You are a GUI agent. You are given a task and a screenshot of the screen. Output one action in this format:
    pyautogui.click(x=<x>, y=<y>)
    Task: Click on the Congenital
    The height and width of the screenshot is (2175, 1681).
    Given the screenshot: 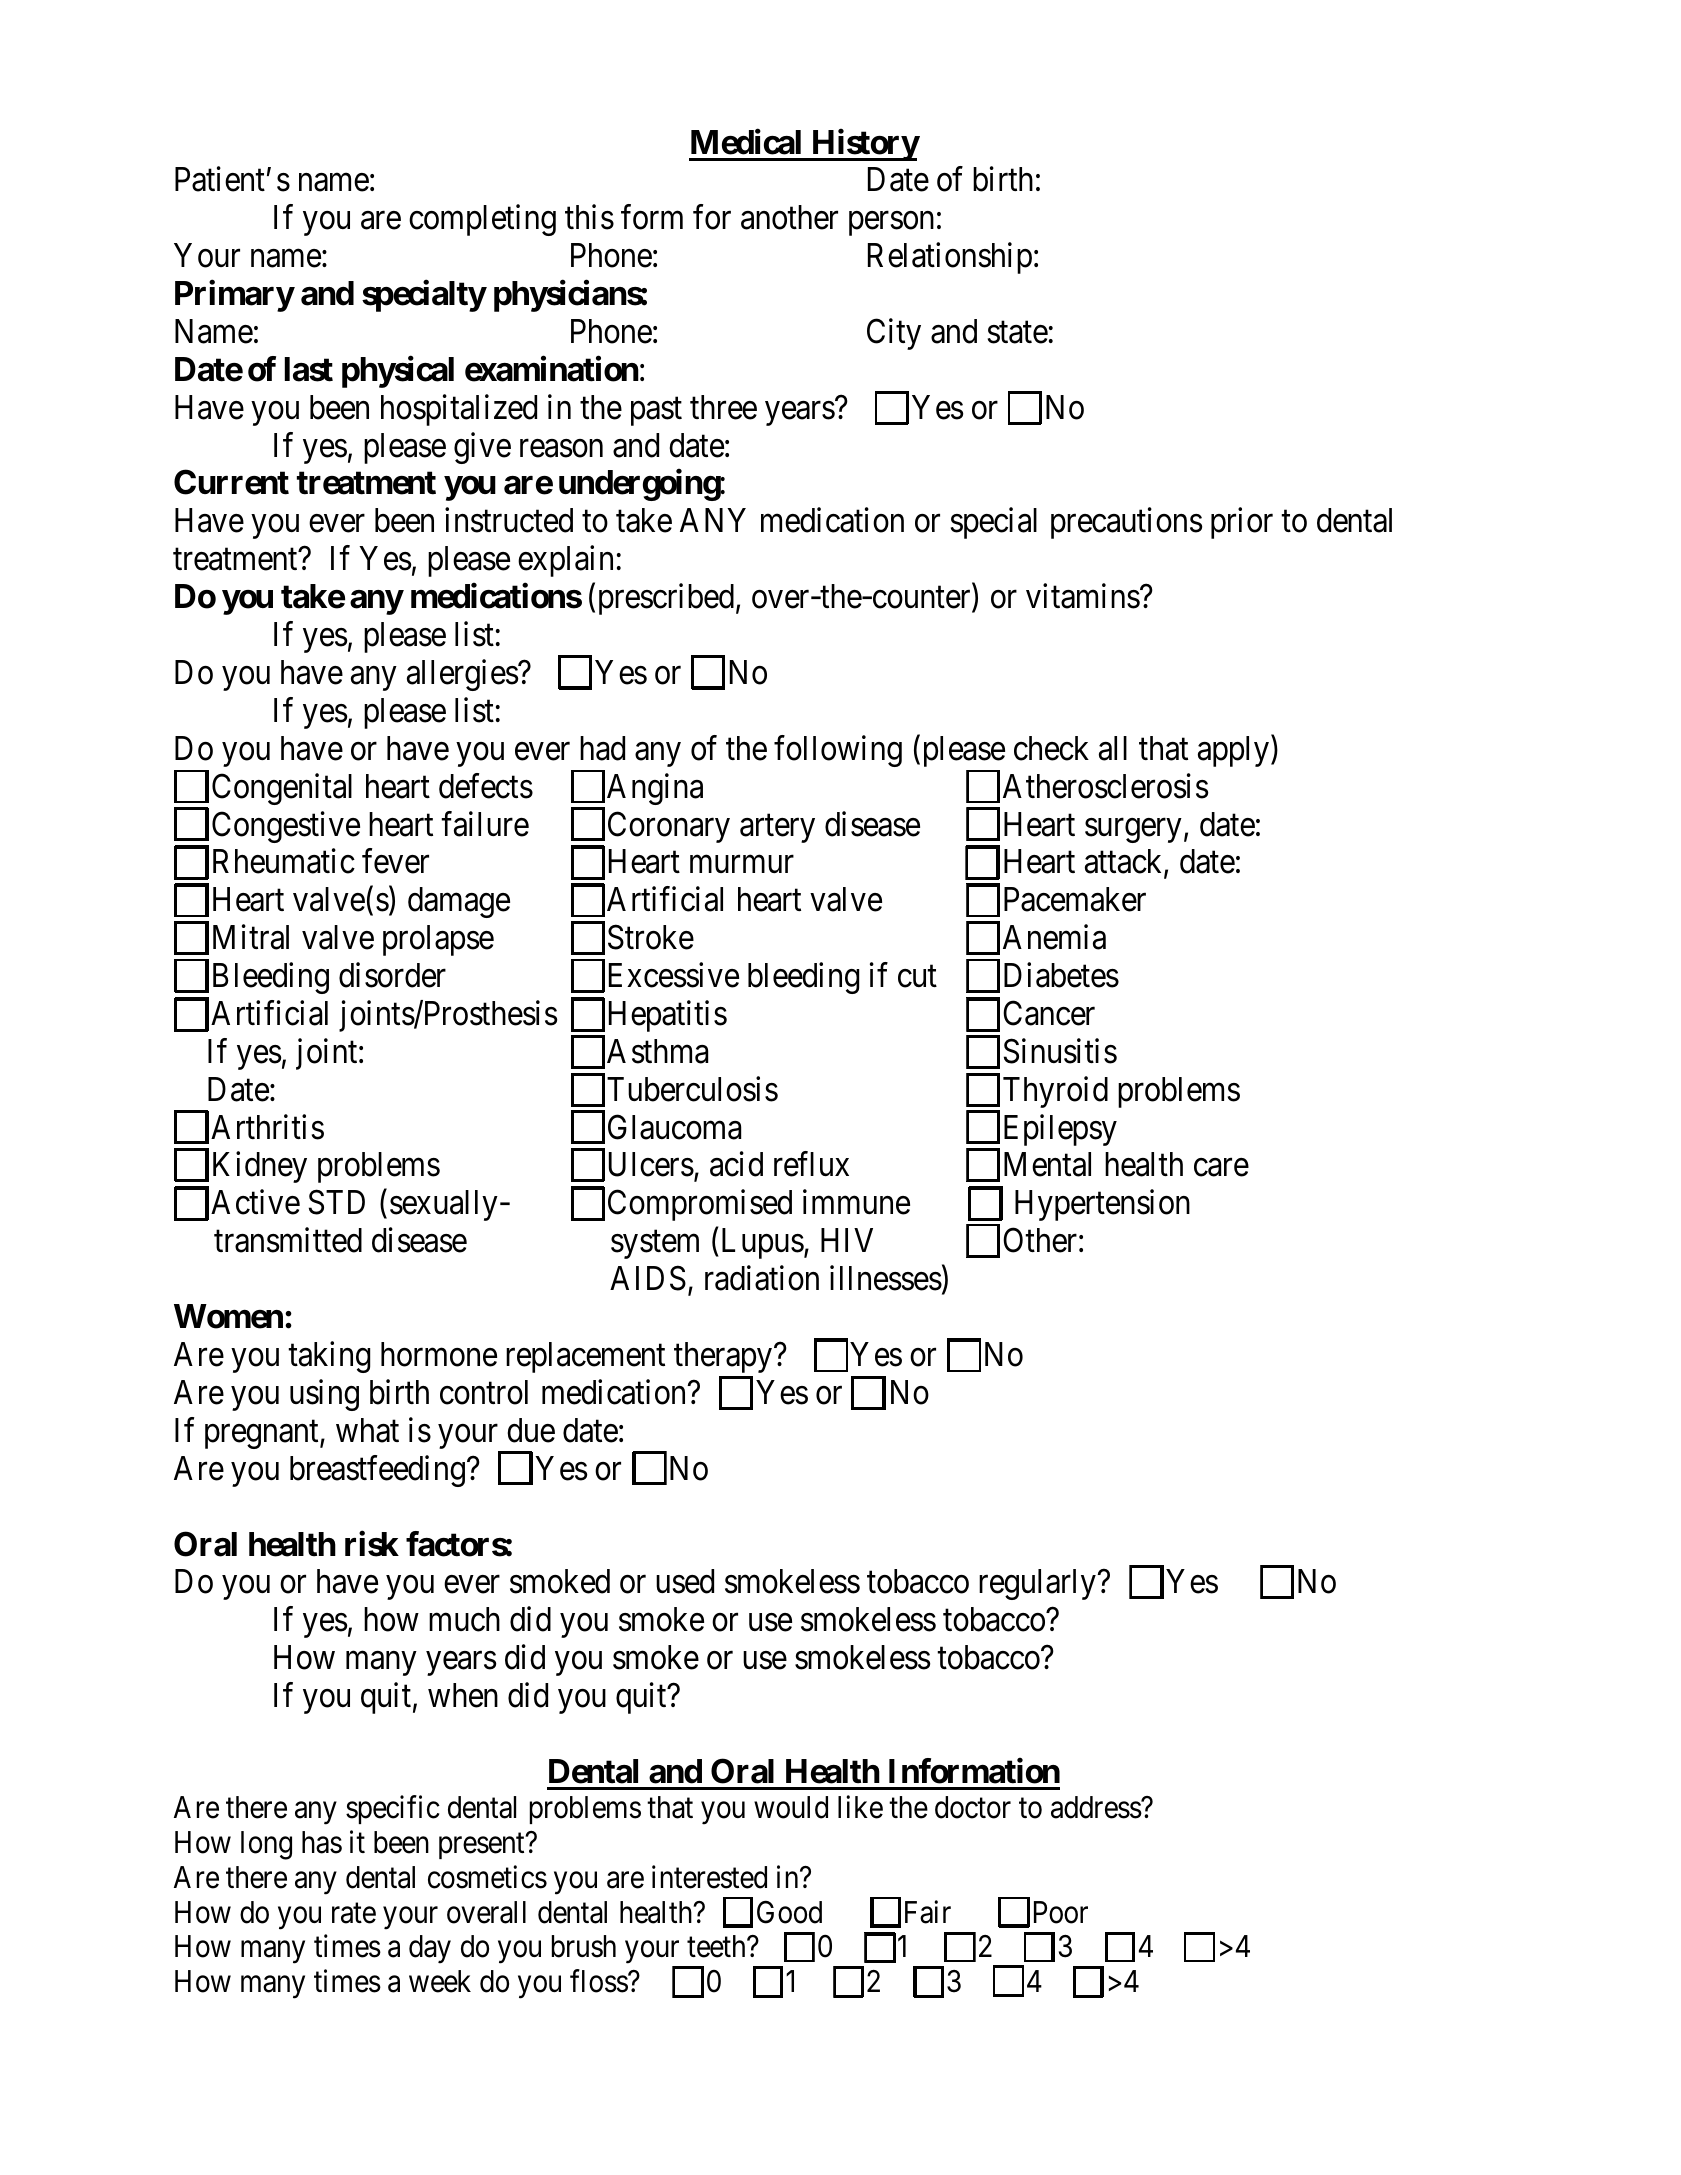 What is the action you would take?
    pyautogui.click(x=282, y=789)
